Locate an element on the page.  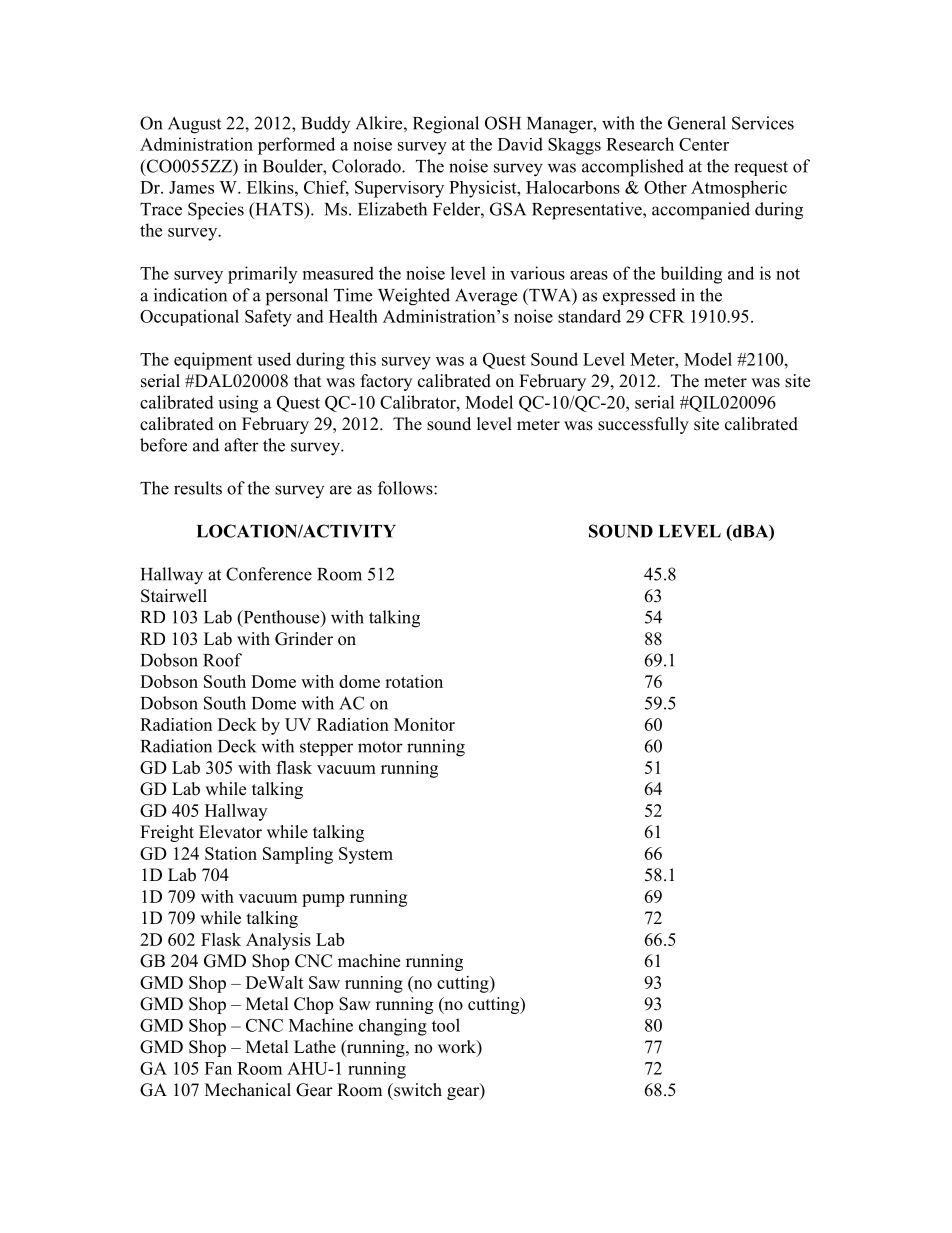
Monitor is located at coordinates (424, 724).
